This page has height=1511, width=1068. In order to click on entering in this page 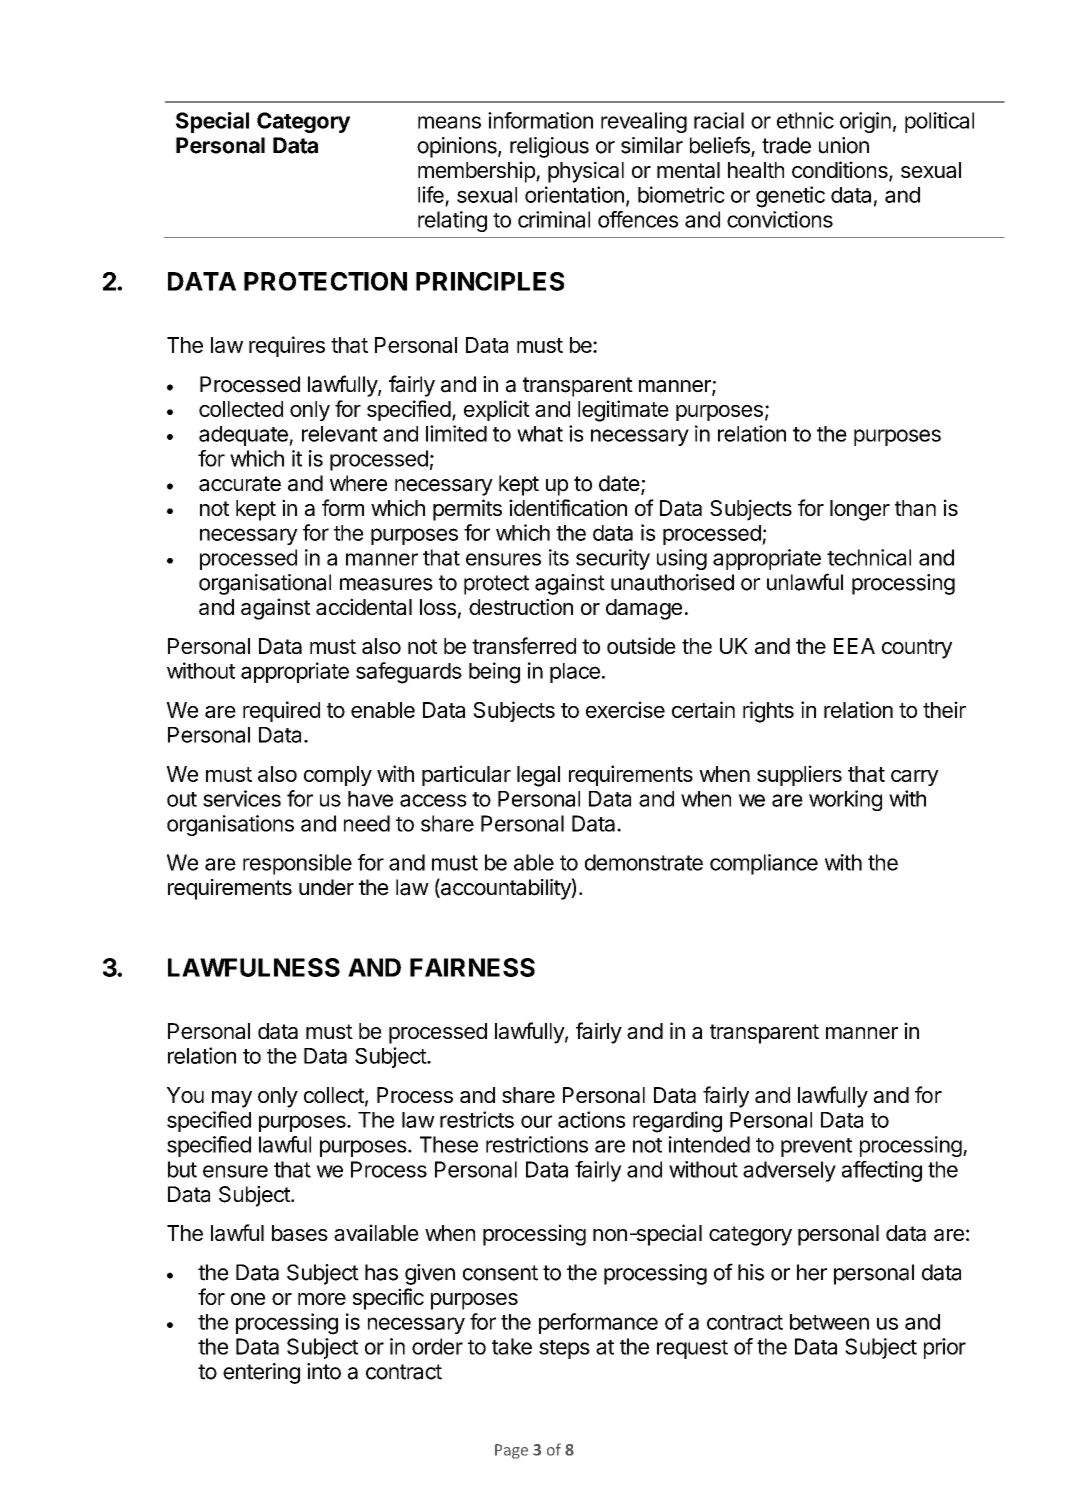, I will do `click(261, 1373)`.
